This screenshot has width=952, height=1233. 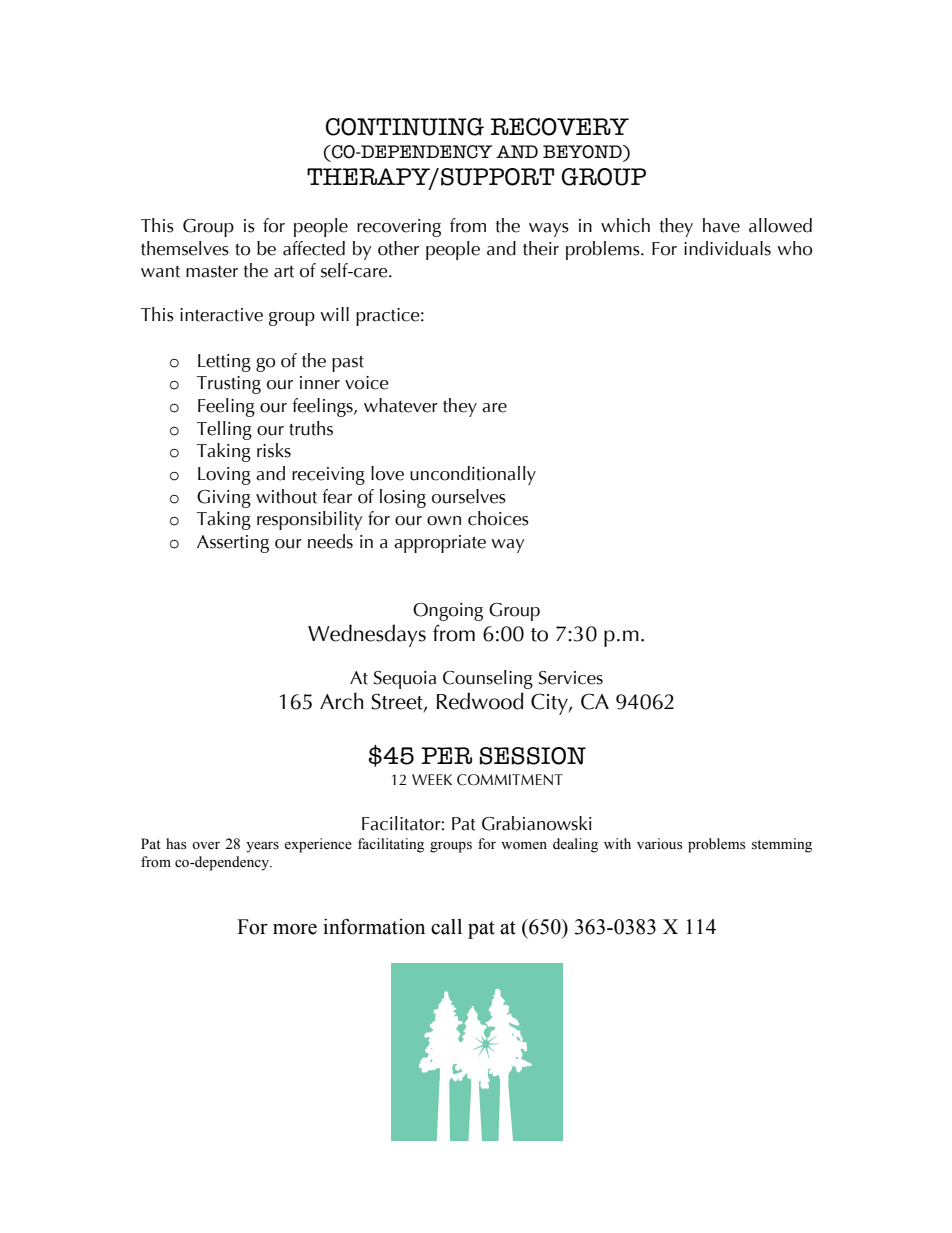 What do you see at coordinates (727, 248) in the screenshot?
I see `individuals` at bounding box center [727, 248].
